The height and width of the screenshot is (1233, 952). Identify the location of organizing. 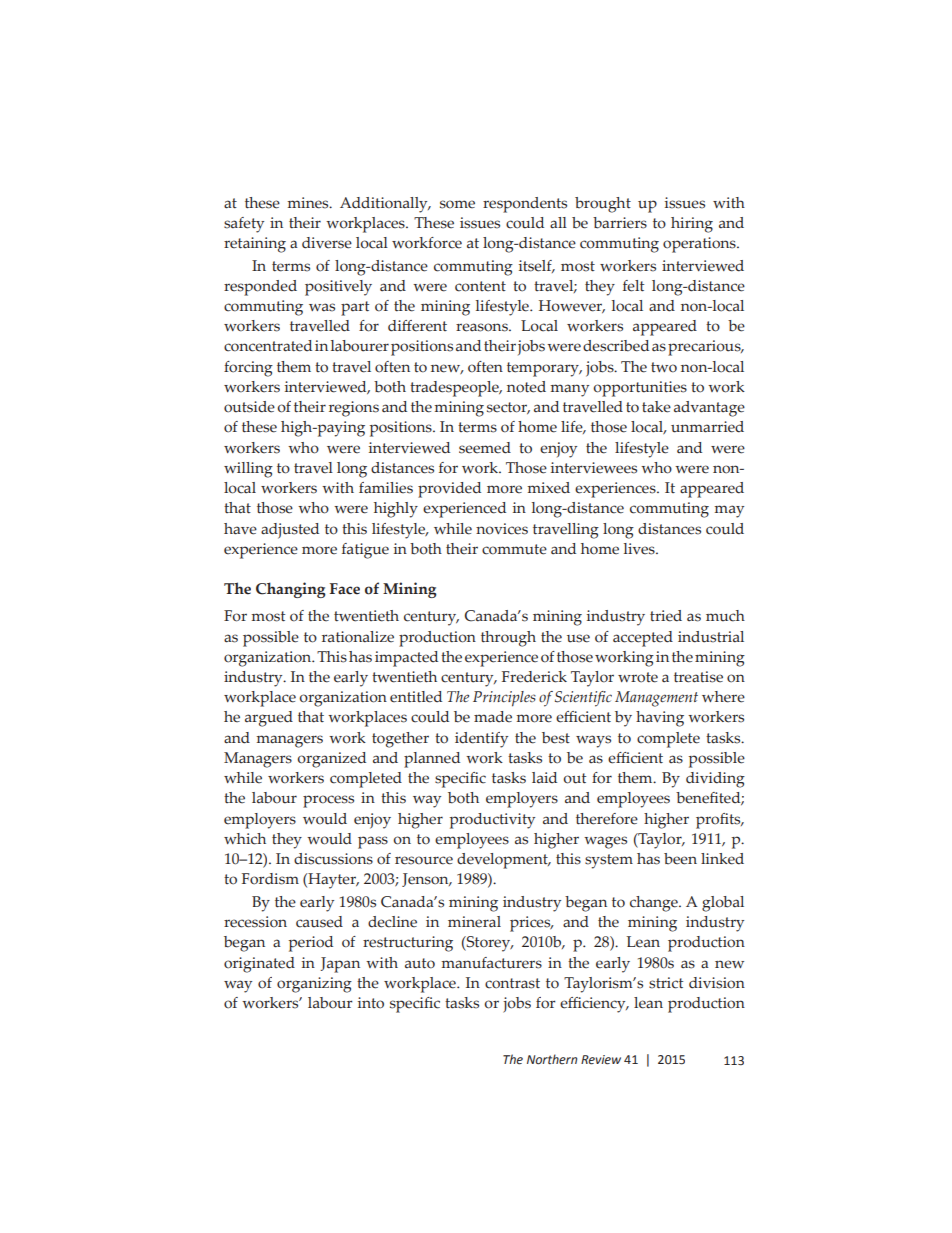
(314, 985).
